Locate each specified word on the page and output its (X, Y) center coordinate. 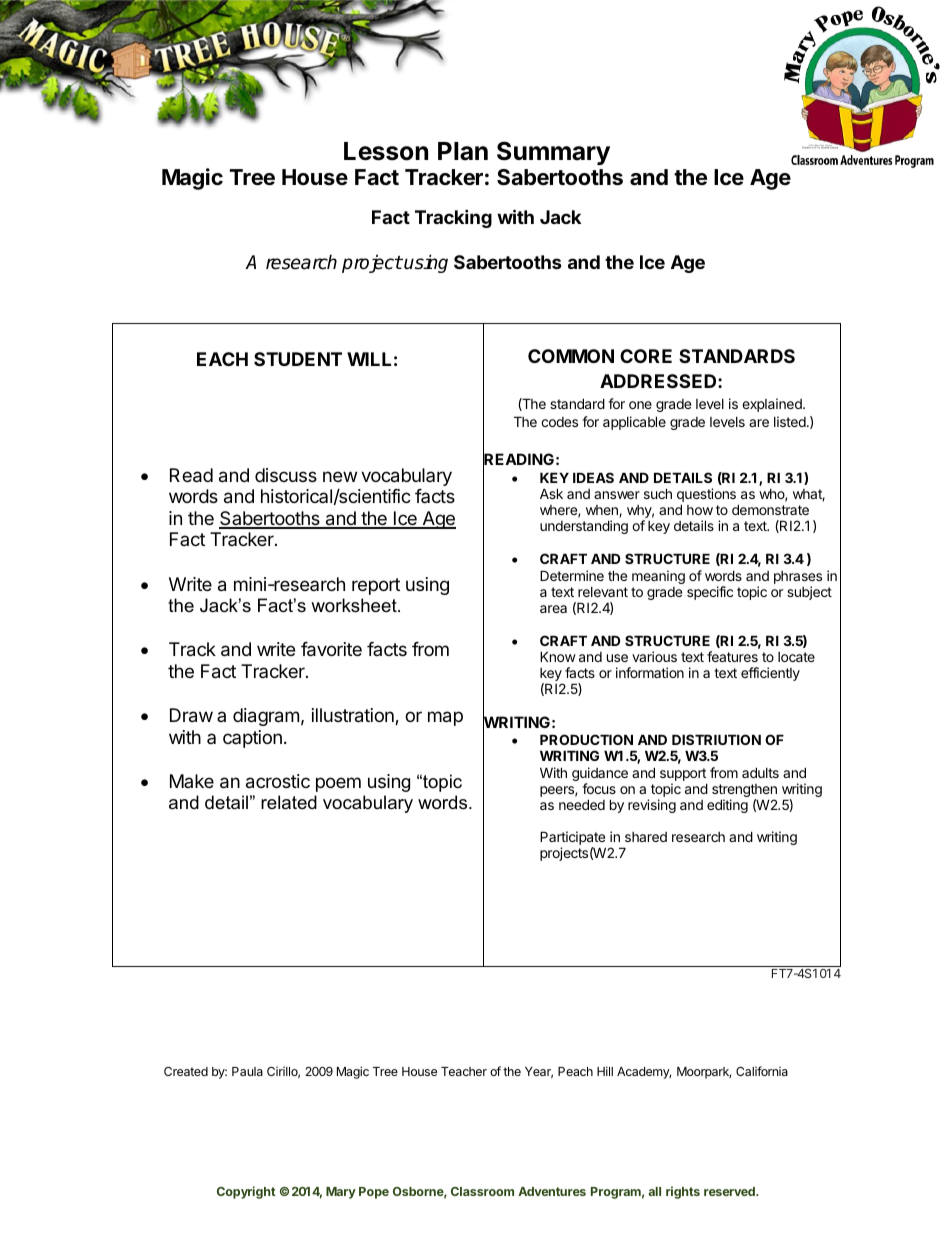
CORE (646, 356)
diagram (266, 717)
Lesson (386, 151)
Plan (463, 151)
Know (558, 656)
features (732, 656)
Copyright (246, 1192)
